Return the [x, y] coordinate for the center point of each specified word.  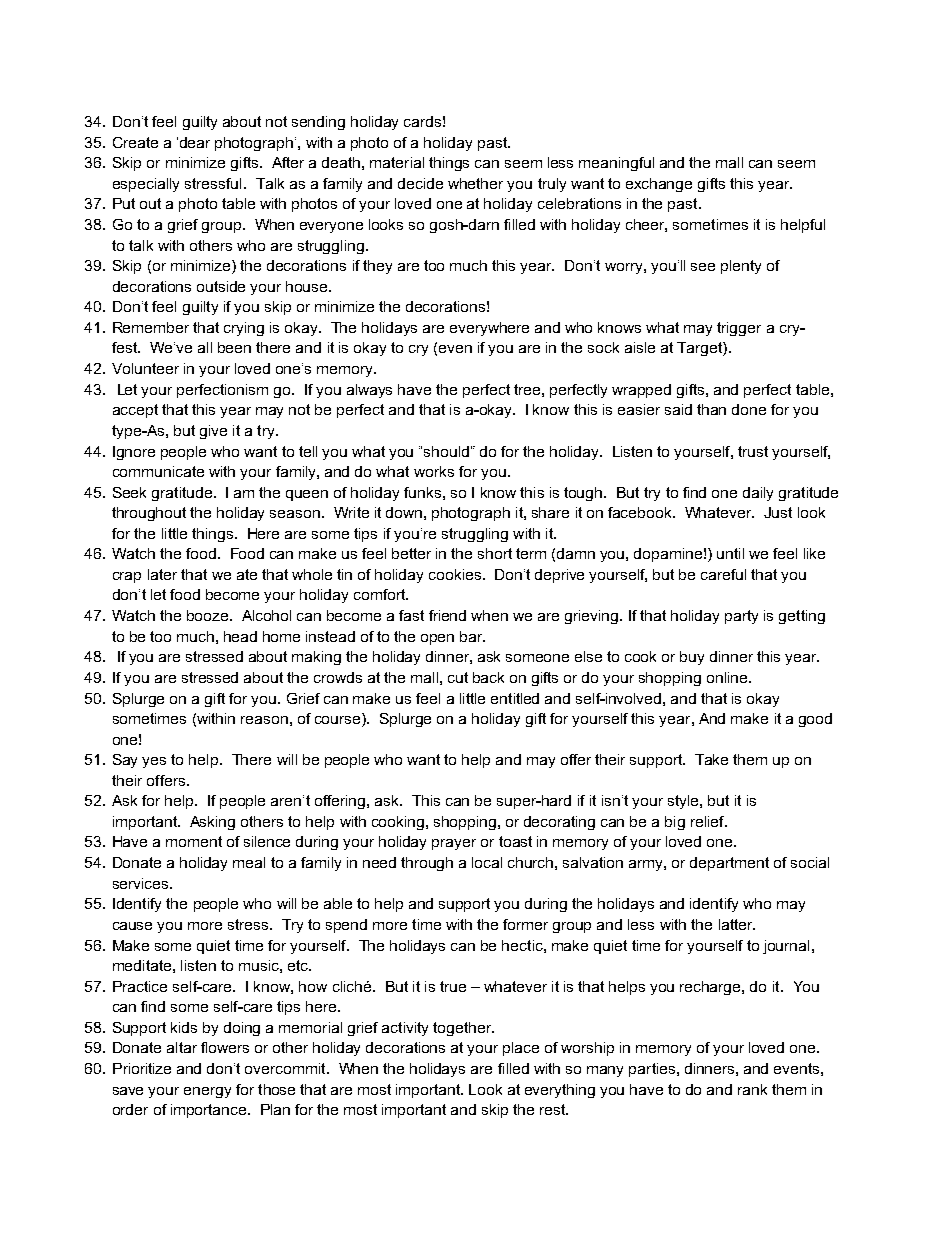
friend [447, 615]
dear [195, 142]
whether [475, 183]
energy [207, 1092]
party [741, 617]
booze [209, 615]
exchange [659, 185]
